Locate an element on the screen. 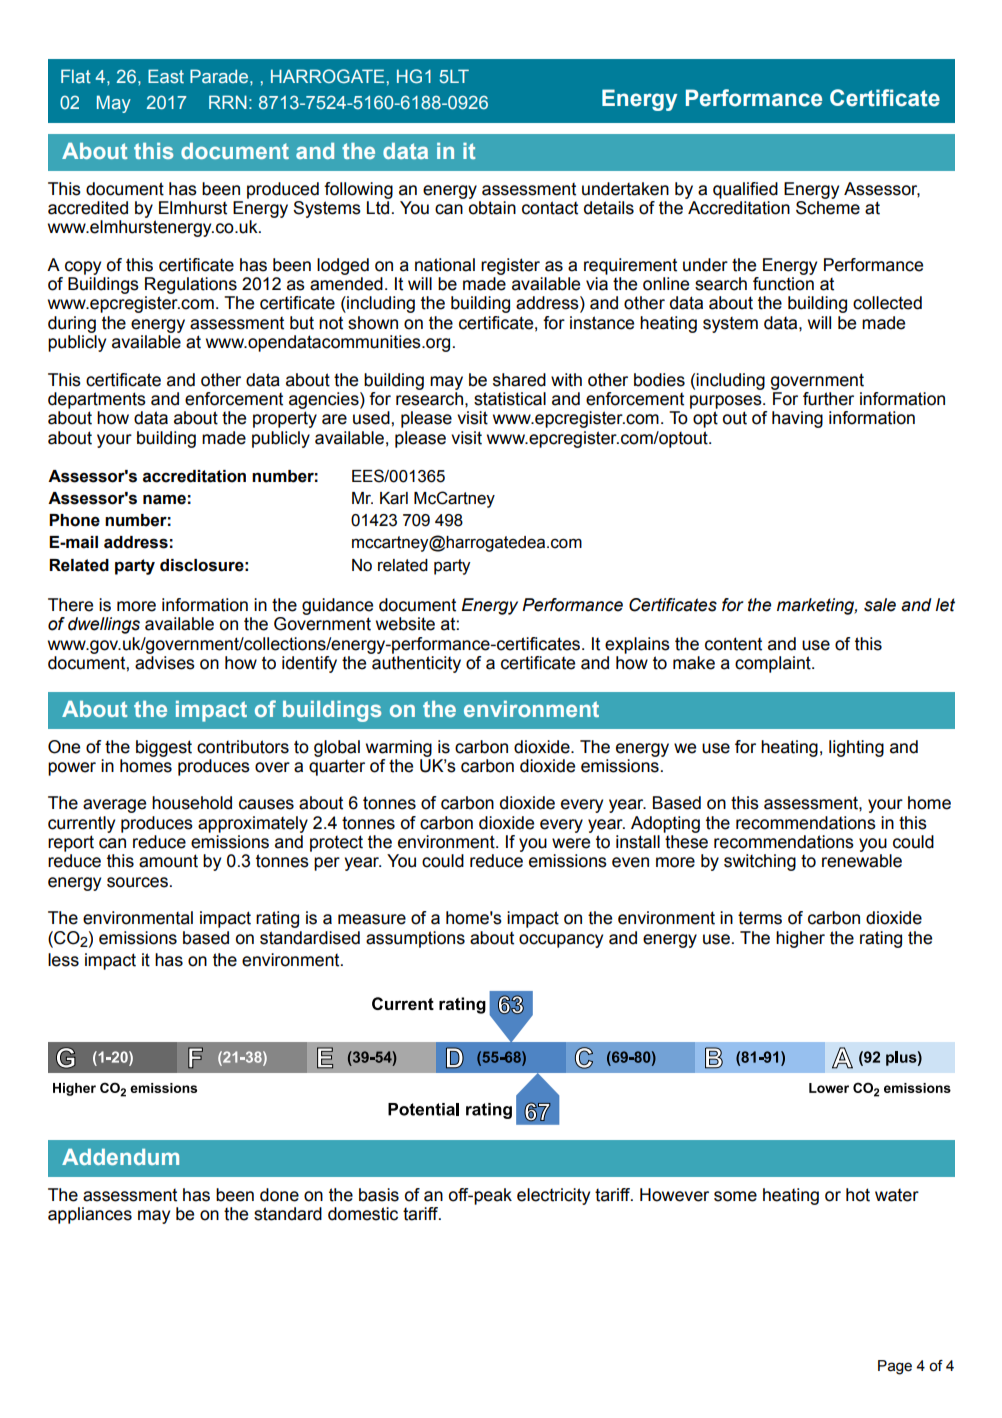 The height and width of the screenshot is (1418, 1002). name is located at coordinates (164, 499).
